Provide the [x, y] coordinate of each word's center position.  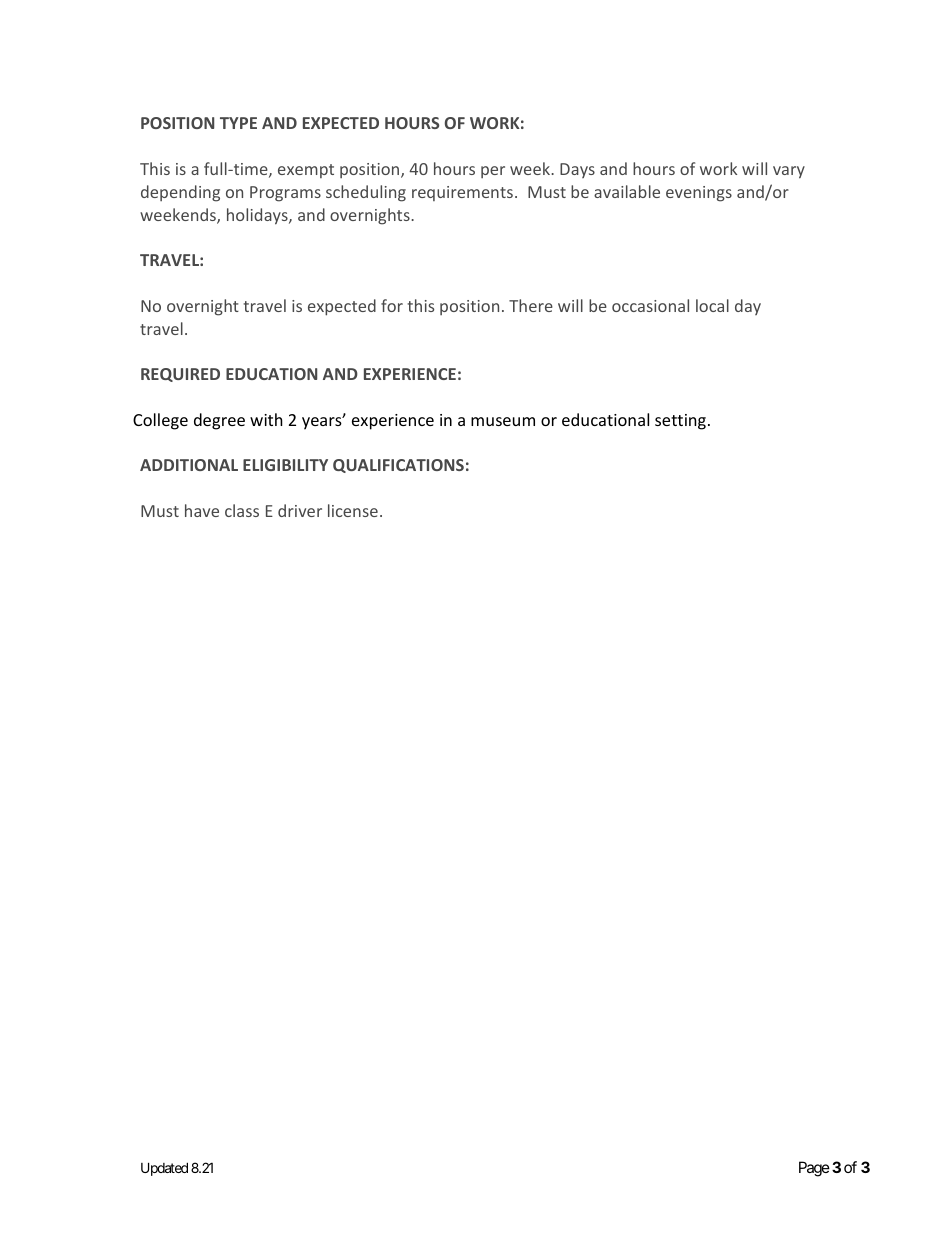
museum [503, 421]
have [202, 510]
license [353, 510]
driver [300, 510]
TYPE [238, 123]
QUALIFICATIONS [398, 466]
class [242, 510]
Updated [164, 1169]
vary [789, 172]
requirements [462, 193]
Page [814, 1169]
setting [680, 422]
